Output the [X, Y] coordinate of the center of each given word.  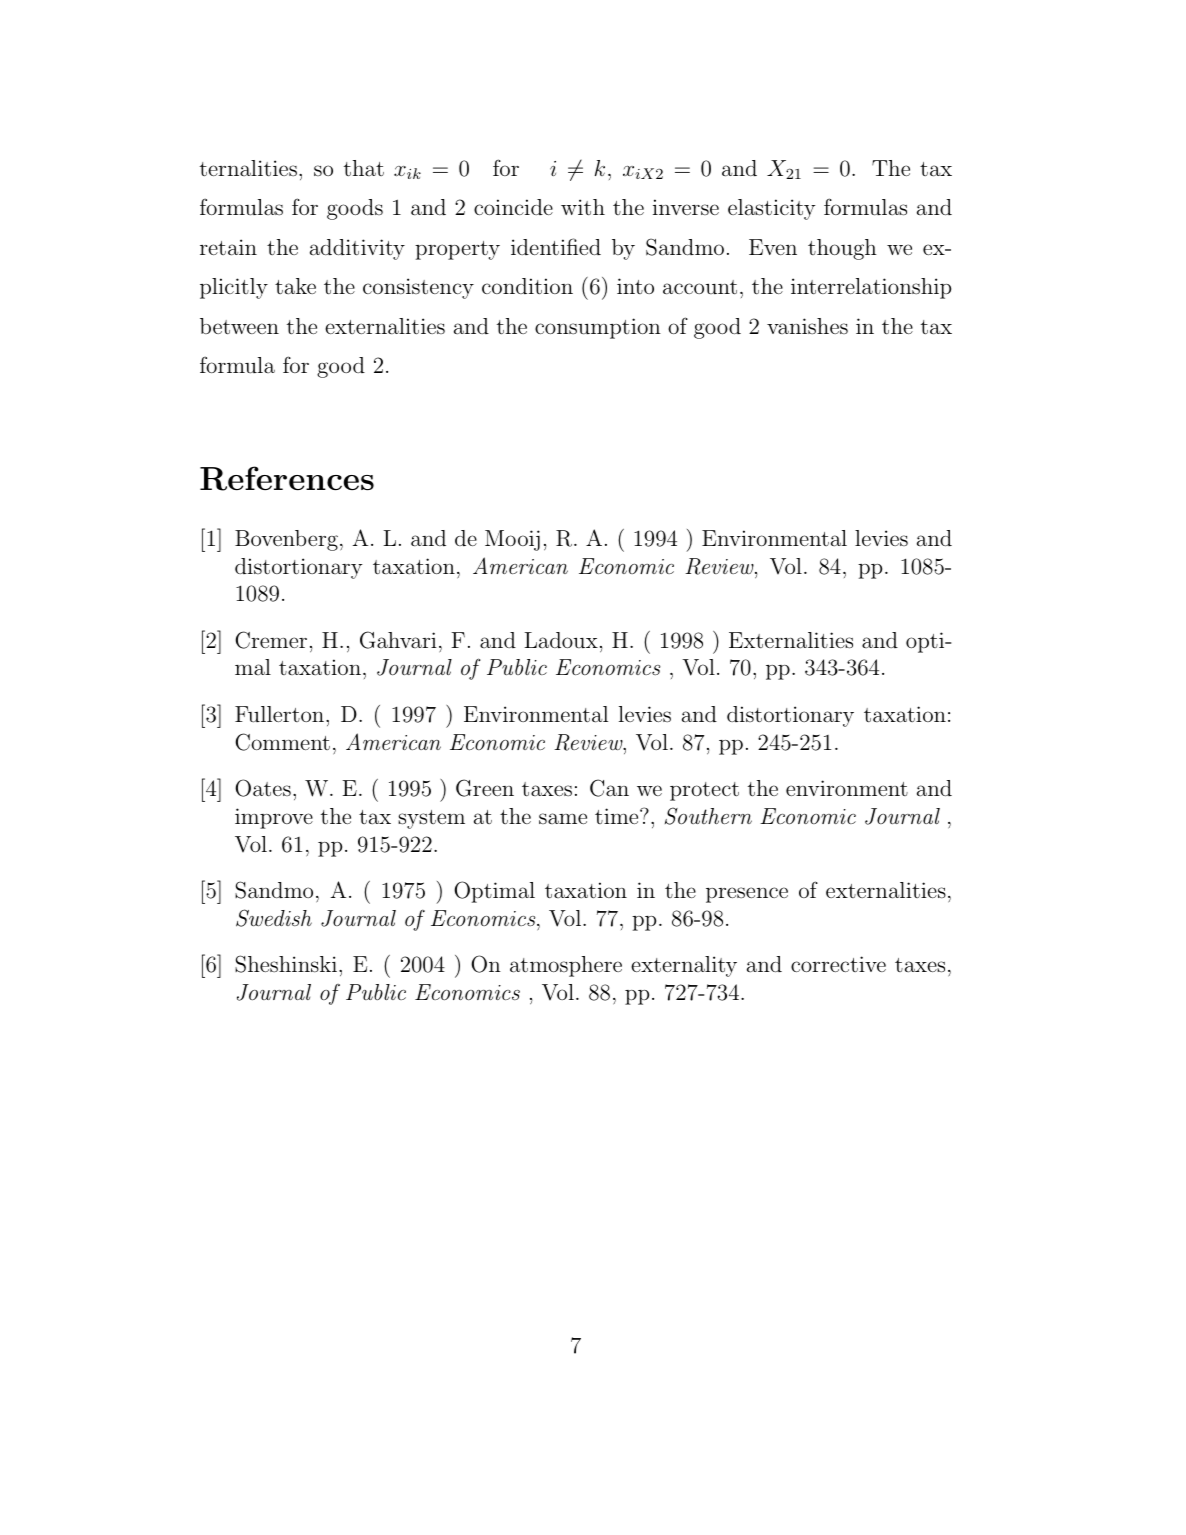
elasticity [772, 209]
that [364, 168]
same [563, 818]
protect [704, 791]
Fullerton [281, 714]
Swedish [274, 918]
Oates [263, 788]
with [583, 207]
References [287, 478]
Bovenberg [286, 540]
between [239, 326]
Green [485, 788]
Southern [708, 816]
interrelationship [871, 288]
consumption [598, 328]
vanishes [807, 326]
